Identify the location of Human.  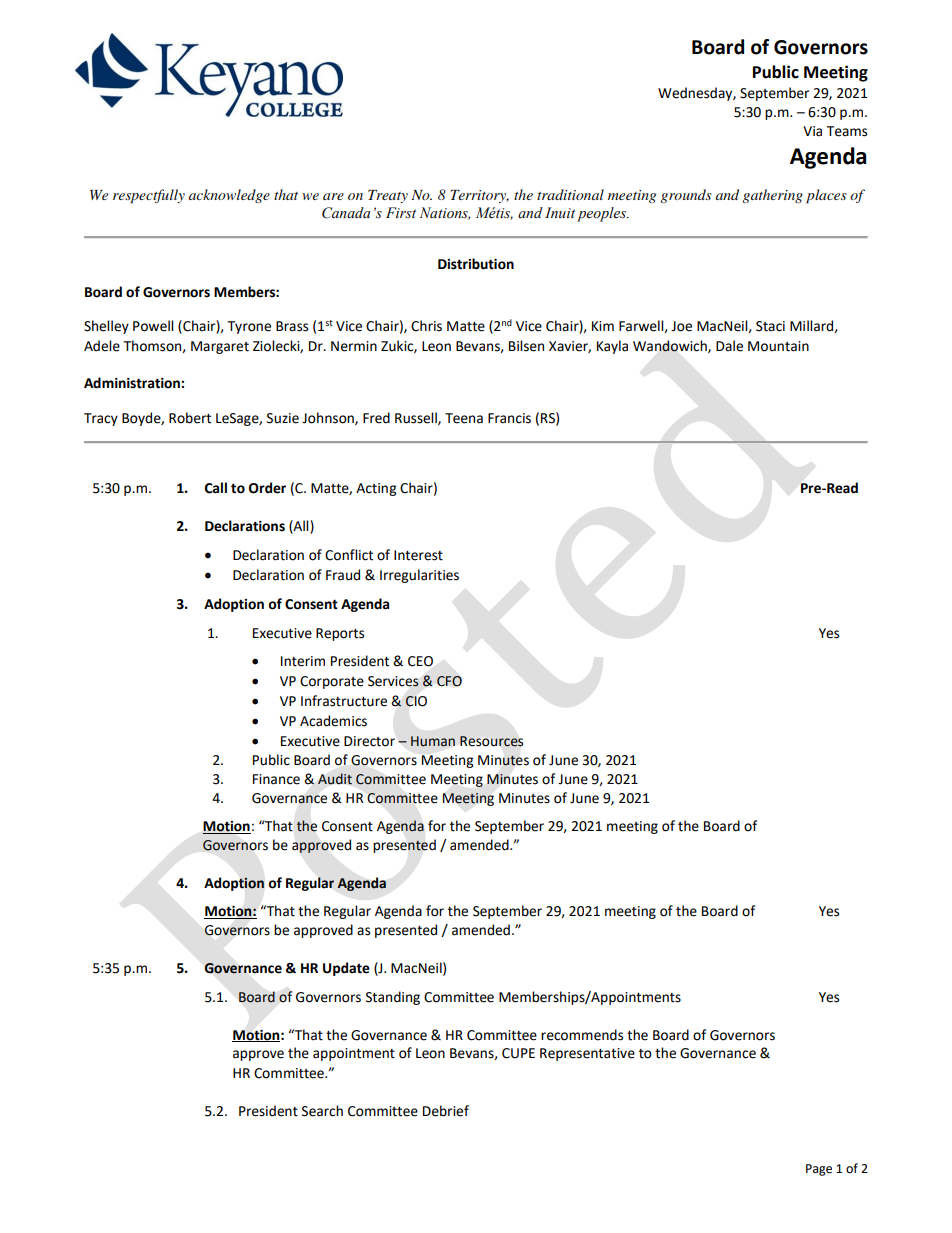
(433, 741).
